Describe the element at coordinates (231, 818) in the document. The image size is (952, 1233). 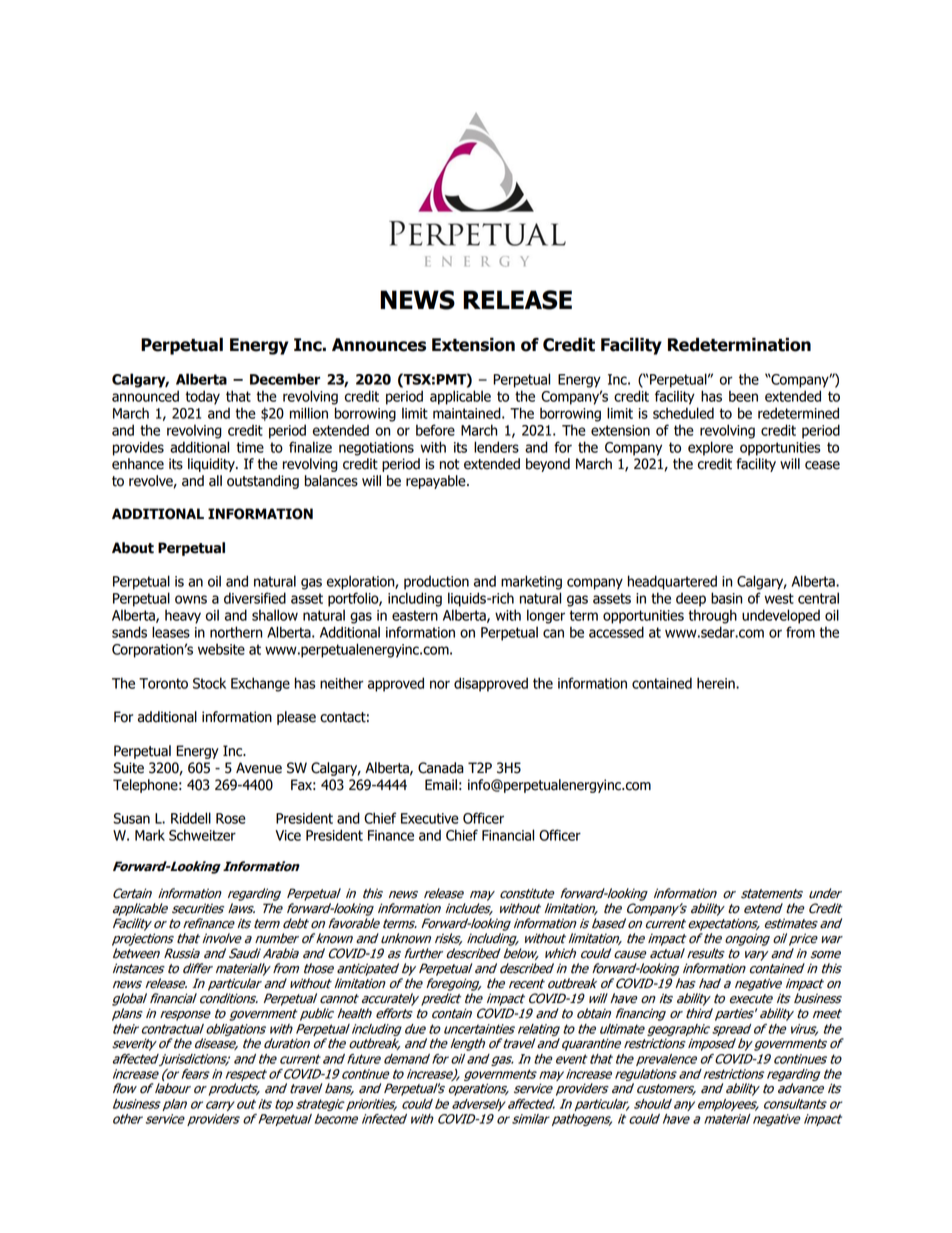
I see `Rose` at that location.
